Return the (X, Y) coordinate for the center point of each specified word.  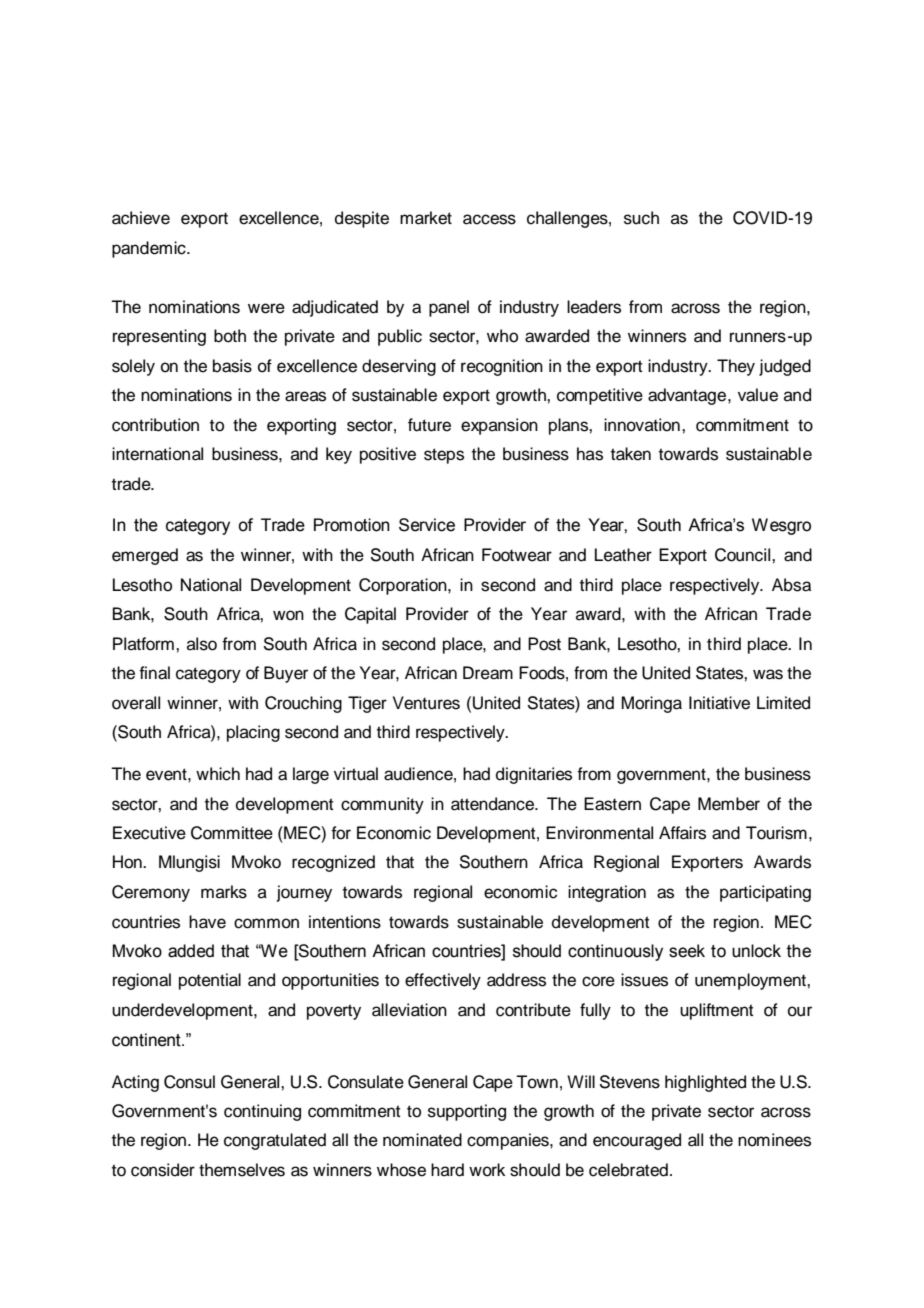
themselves (242, 1170)
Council (744, 555)
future (429, 425)
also (202, 644)
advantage (688, 396)
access (489, 219)
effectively (443, 981)
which (218, 774)
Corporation (404, 586)
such (641, 218)
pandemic (150, 249)
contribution (155, 425)
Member (729, 804)
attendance (494, 804)
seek (687, 951)
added (191, 951)
